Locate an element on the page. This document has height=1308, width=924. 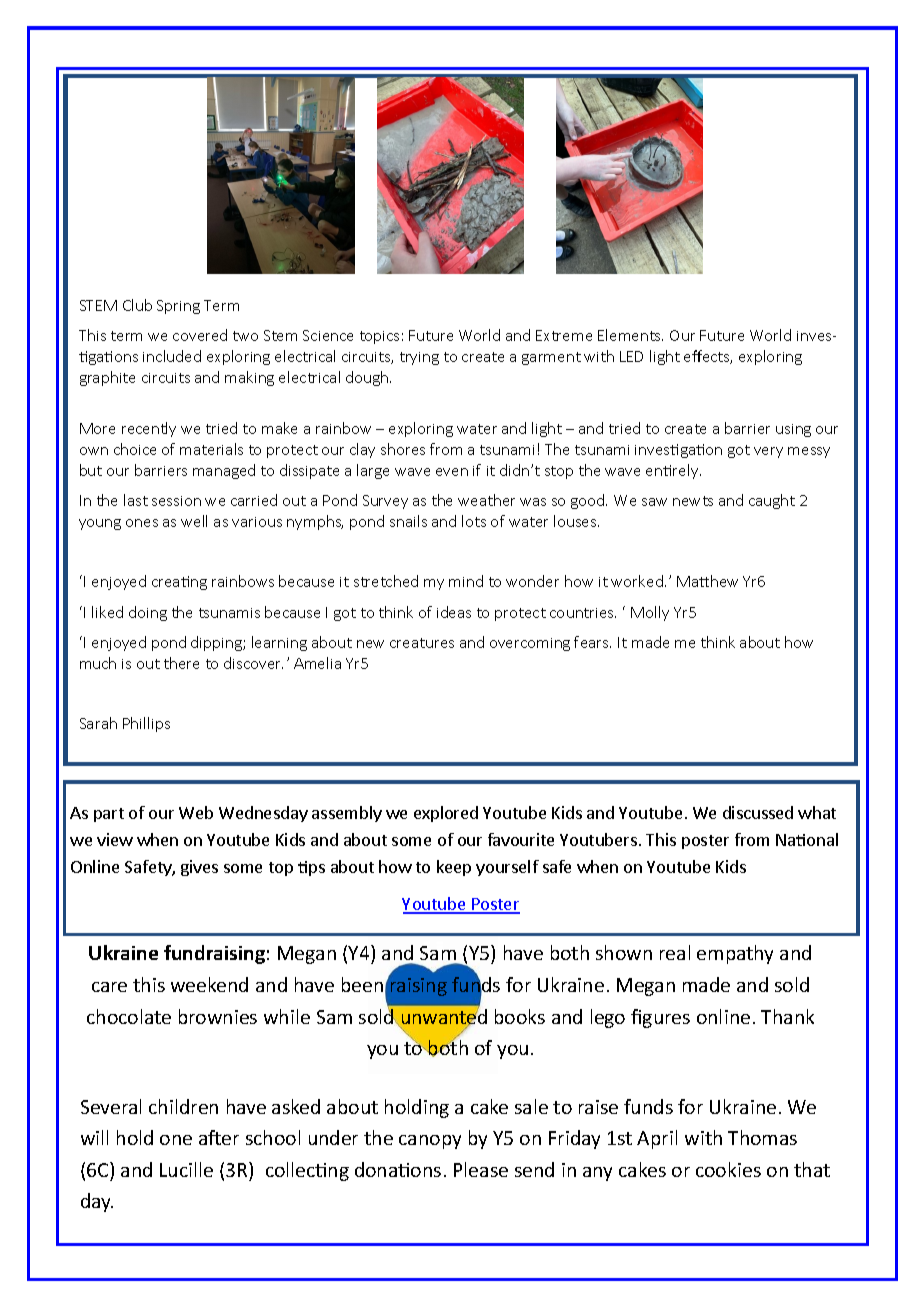
Elements is located at coordinates (630, 335).
